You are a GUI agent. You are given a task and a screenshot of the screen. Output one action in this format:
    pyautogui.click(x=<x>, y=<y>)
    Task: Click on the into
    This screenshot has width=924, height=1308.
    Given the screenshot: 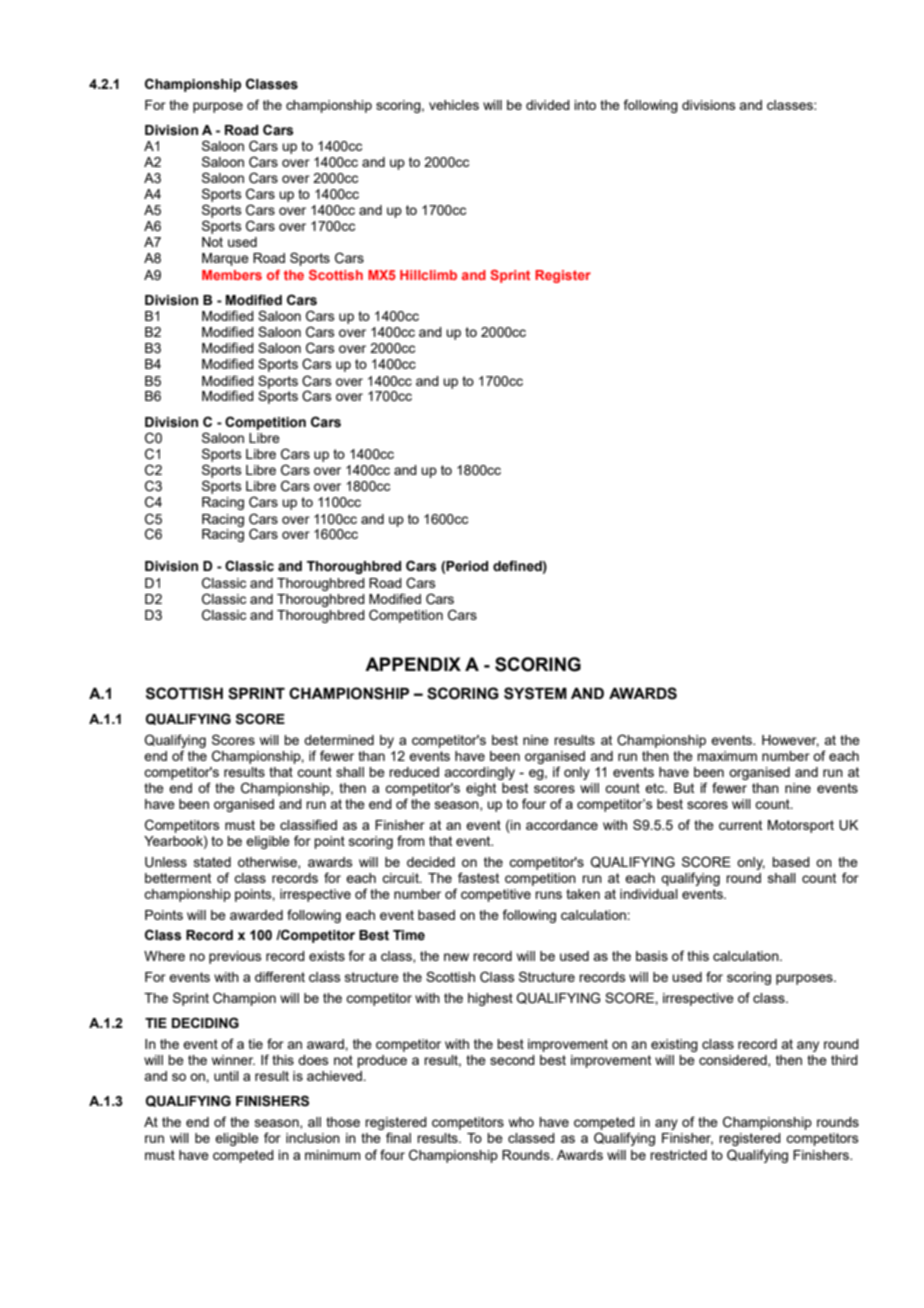 What is the action you would take?
    pyautogui.click(x=585, y=105)
